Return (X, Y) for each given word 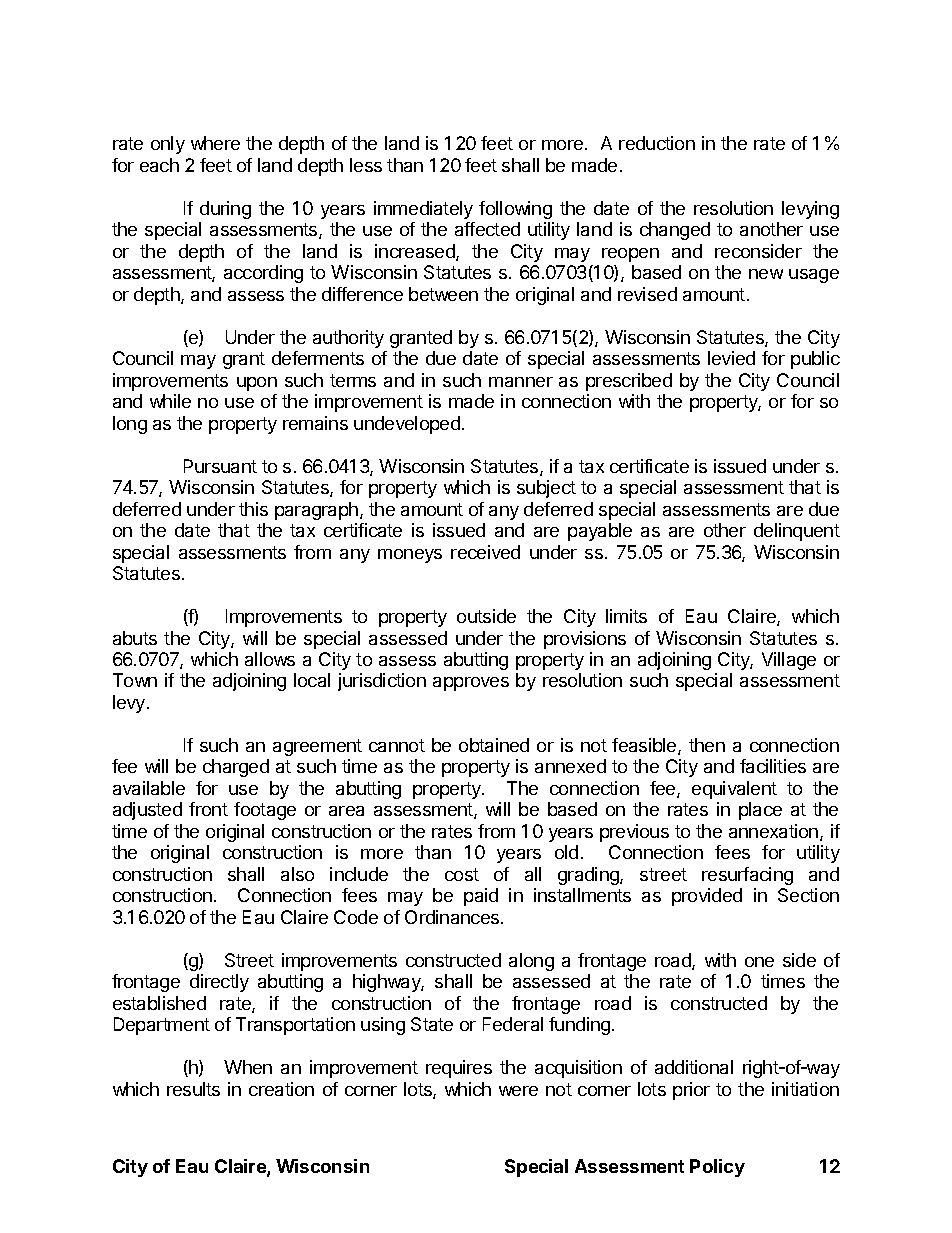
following (515, 210)
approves (471, 684)
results (193, 1089)
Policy (717, 1168)
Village (789, 661)
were (518, 1091)
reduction (657, 143)
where (215, 143)
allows (270, 659)
